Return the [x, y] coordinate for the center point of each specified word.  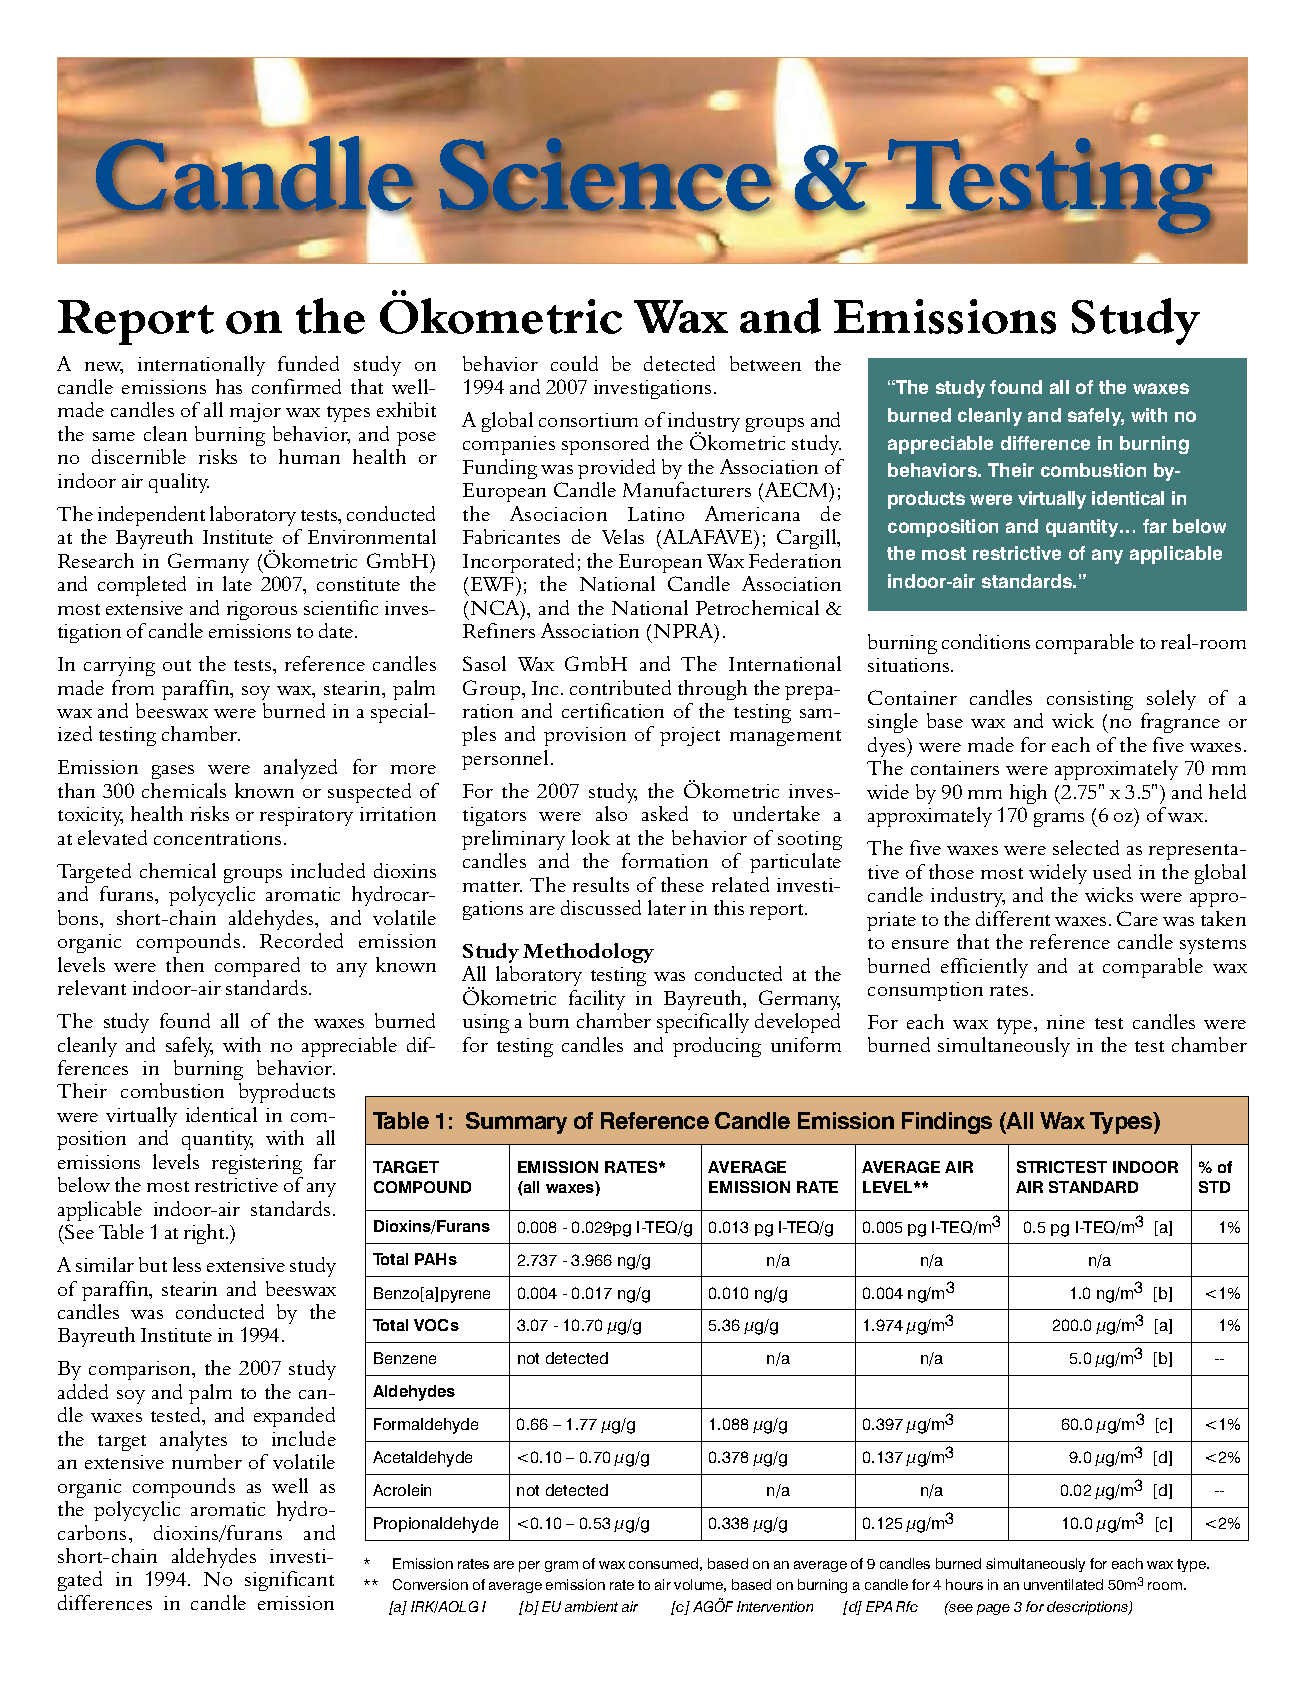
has [229, 386]
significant [289, 1581]
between [765, 363]
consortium [588, 420]
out [177, 665]
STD [1214, 1187]
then [185, 964]
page [993, 1609]
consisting [1090, 700]
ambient [591, 1606]
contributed [620, 687]
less [187, 1264]
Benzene [405, 1358]
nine [1066, 1022]
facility [597, 1000]
